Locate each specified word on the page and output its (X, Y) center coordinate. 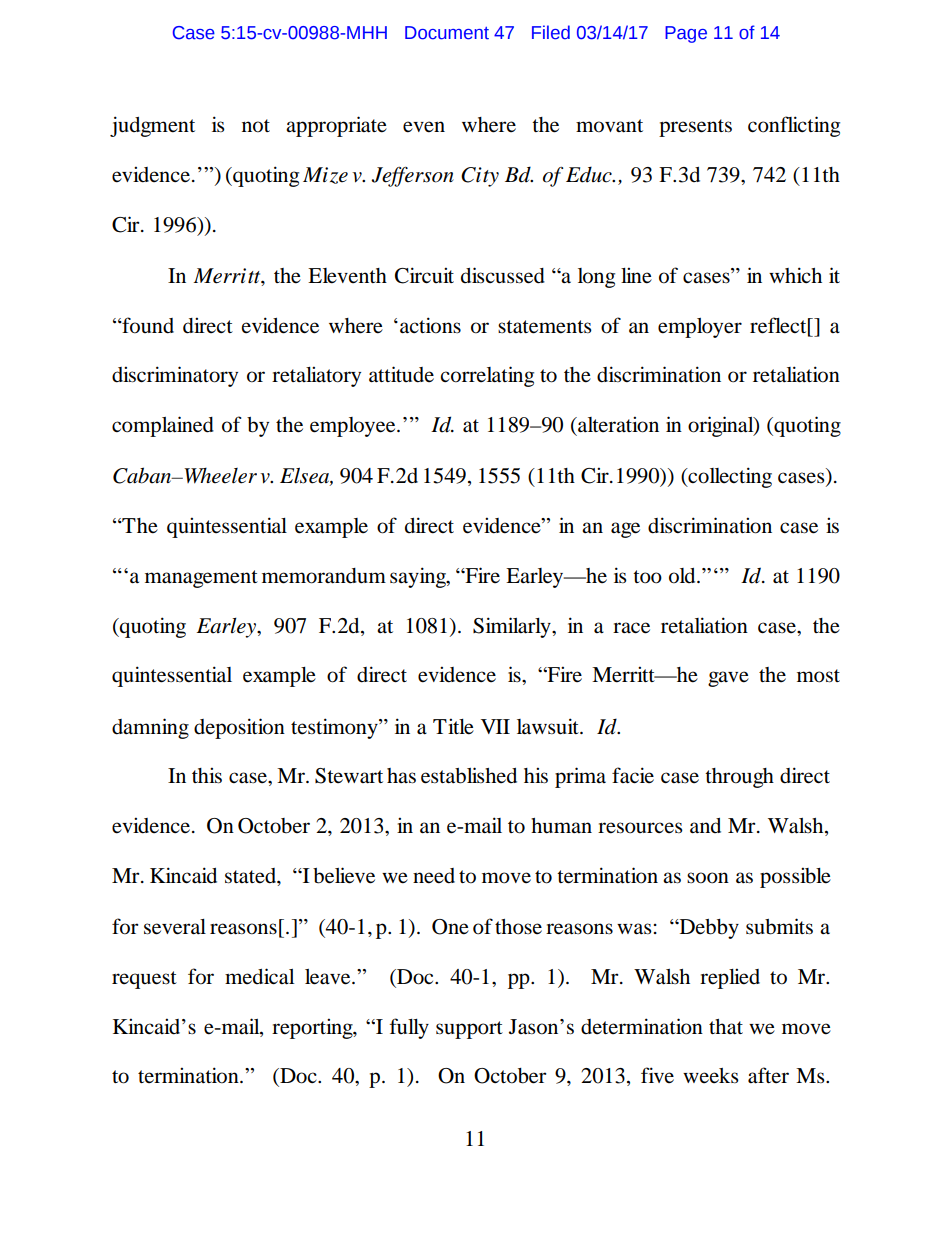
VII (495, 726)
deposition (239, 728)
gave (728, 679)
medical (259, 976)
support (469, 1030)
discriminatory (175, 376)
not (256, 126)
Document (447, 33)
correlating (487, 376)
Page (686, 34)
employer (700, 328)
